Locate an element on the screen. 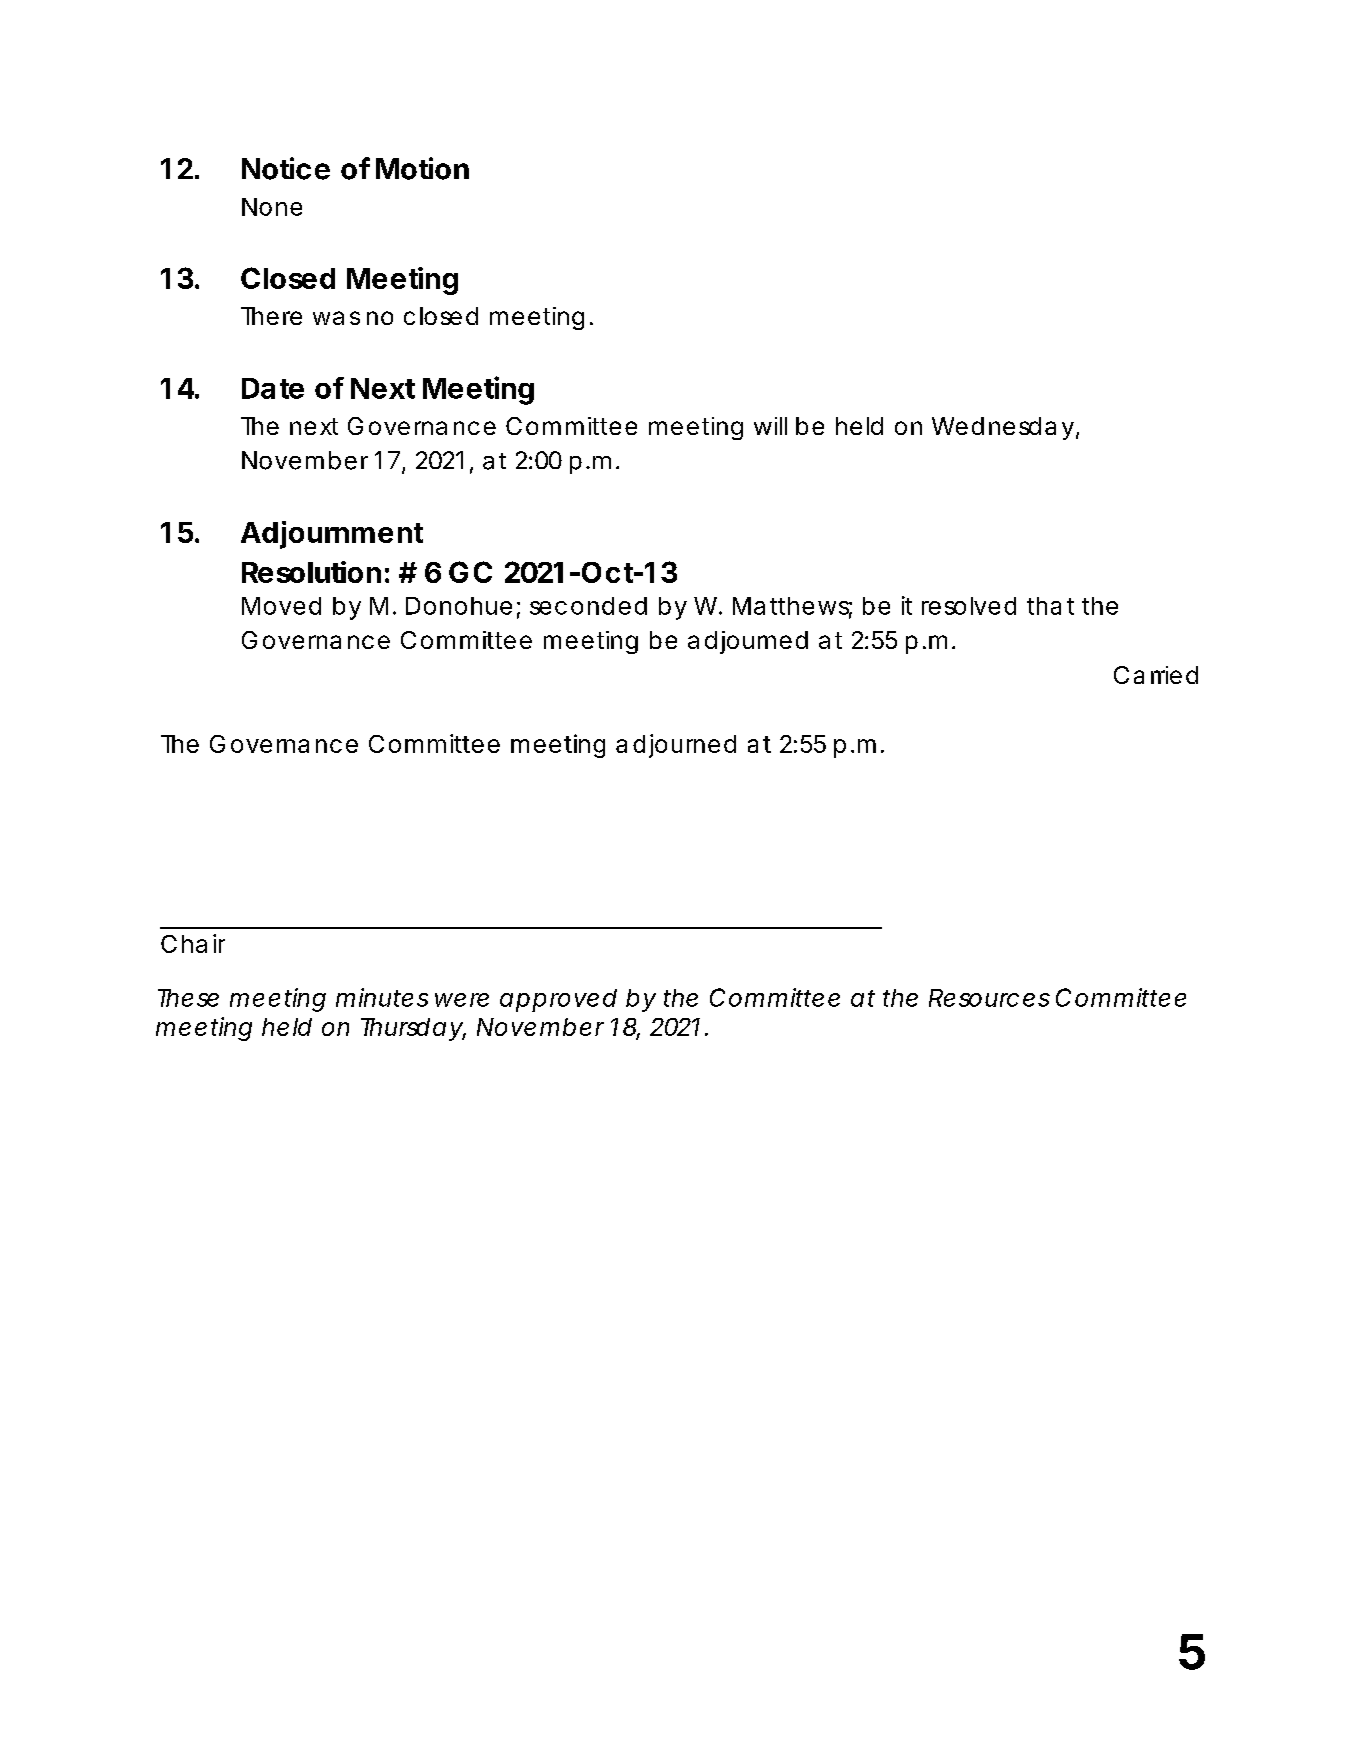 The height and width of the screenshot is (1762, 1361). Wednesday is located at coordinates (1005, 428).
